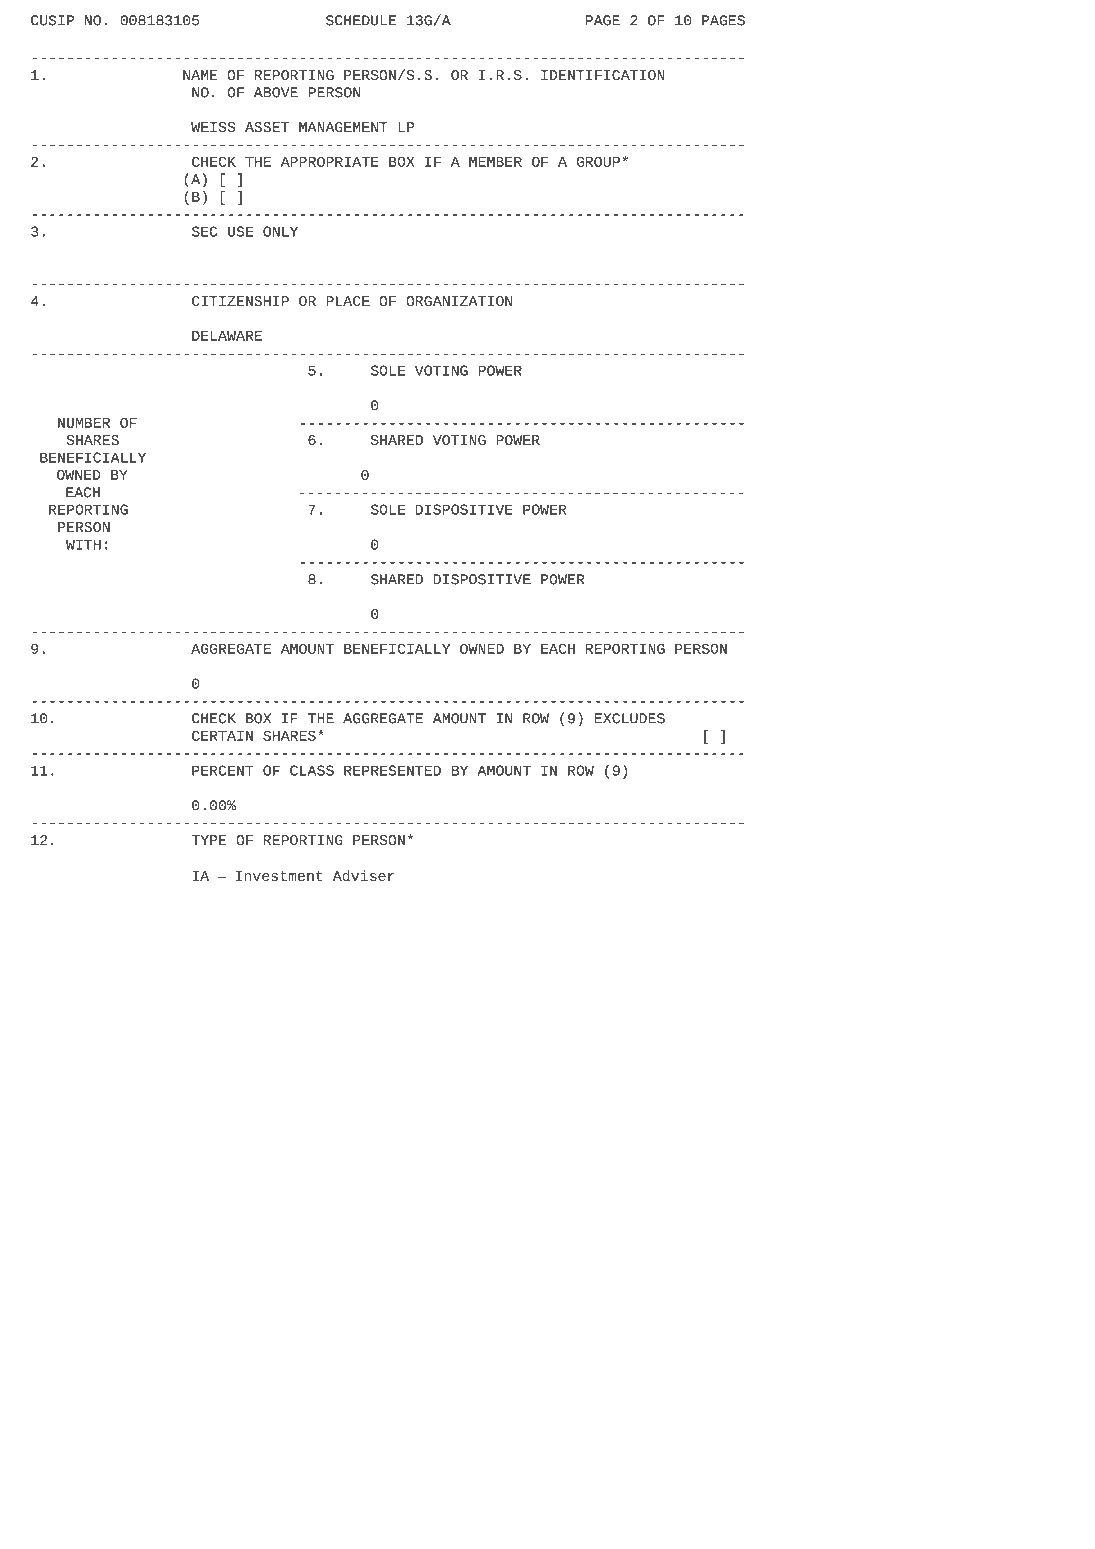 The width and height of the page is (1095, 1549). I want to click on GROUP, so click(598, 162).
